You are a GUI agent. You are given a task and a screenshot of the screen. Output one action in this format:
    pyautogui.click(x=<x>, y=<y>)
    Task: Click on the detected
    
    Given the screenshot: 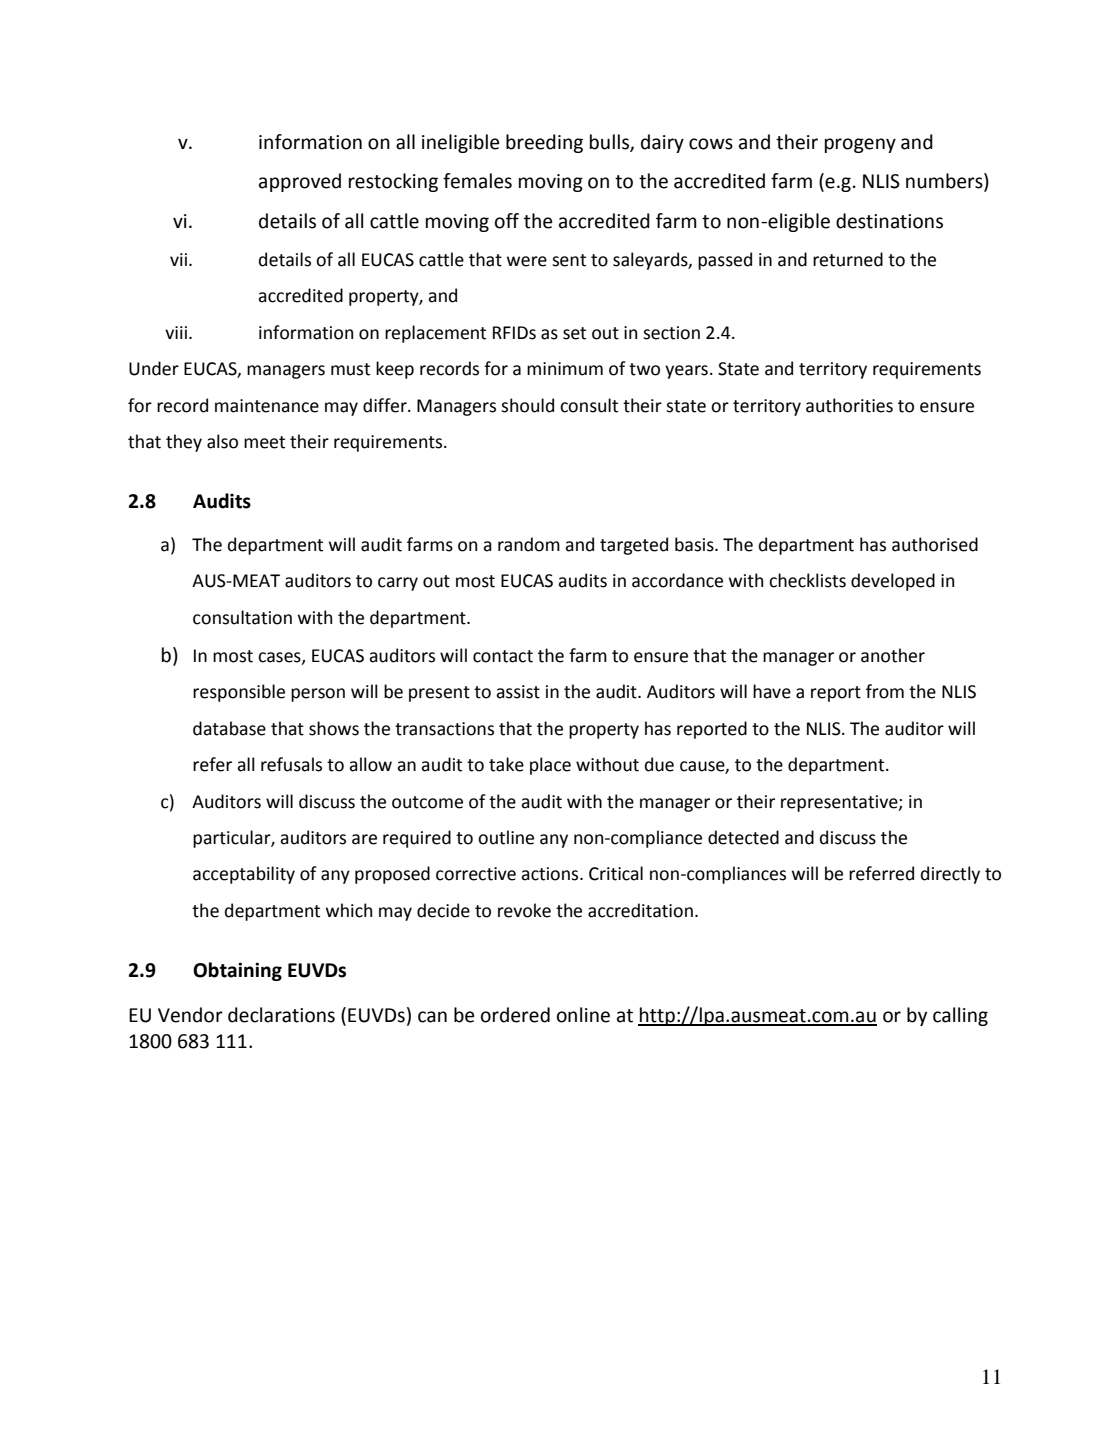 What is the action you would take?
    pyautogui.click(x=743, y=837)
